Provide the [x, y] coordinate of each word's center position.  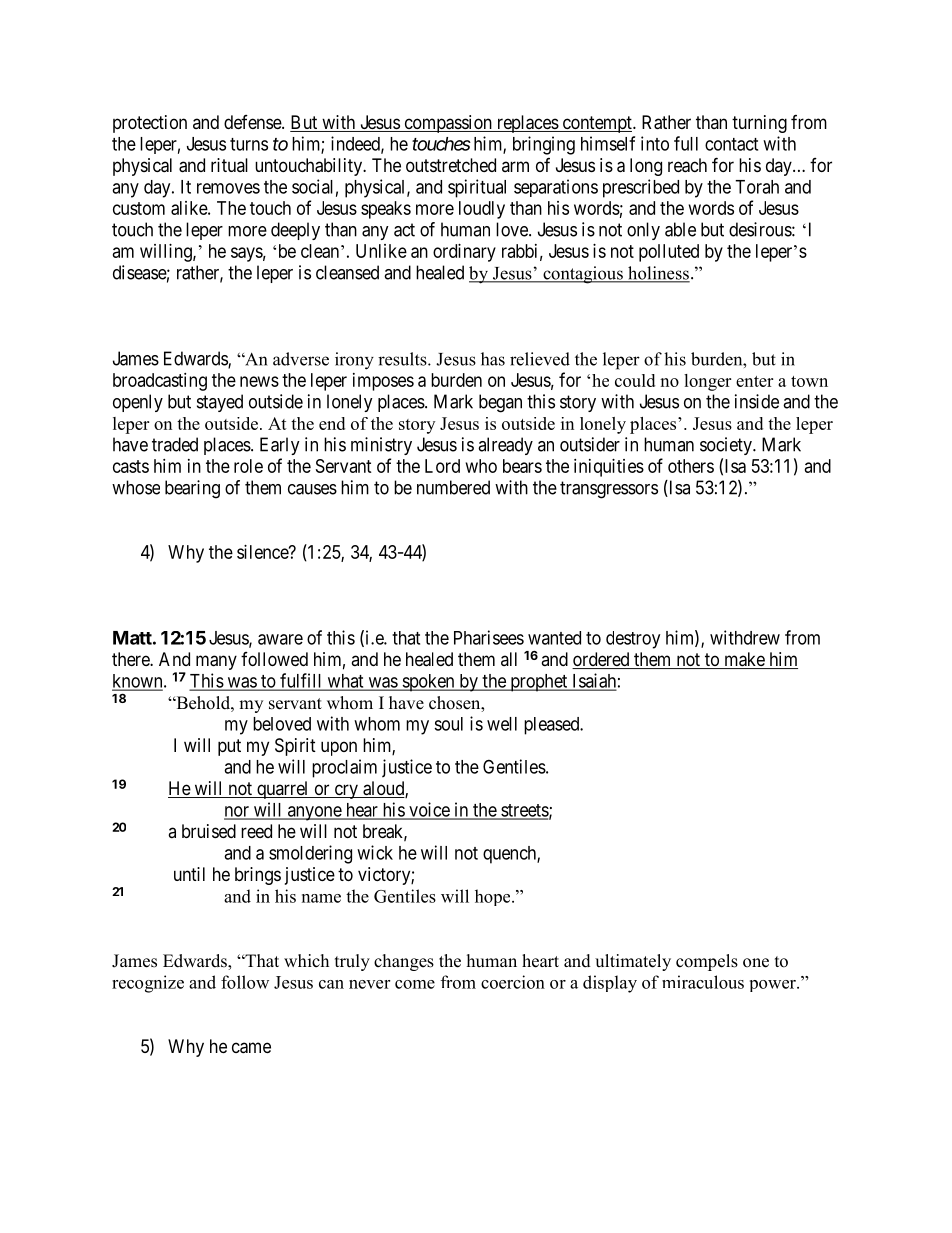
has [493, 359]
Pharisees [489, 637]
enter [754, 381]
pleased [553, 726]
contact [731, 144]
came [251, 1048]
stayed [220, 403]
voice [429, 810]
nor [237, 812]
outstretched [451, 165]
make [744, 660]
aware [280, 639]
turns [249, 144]
